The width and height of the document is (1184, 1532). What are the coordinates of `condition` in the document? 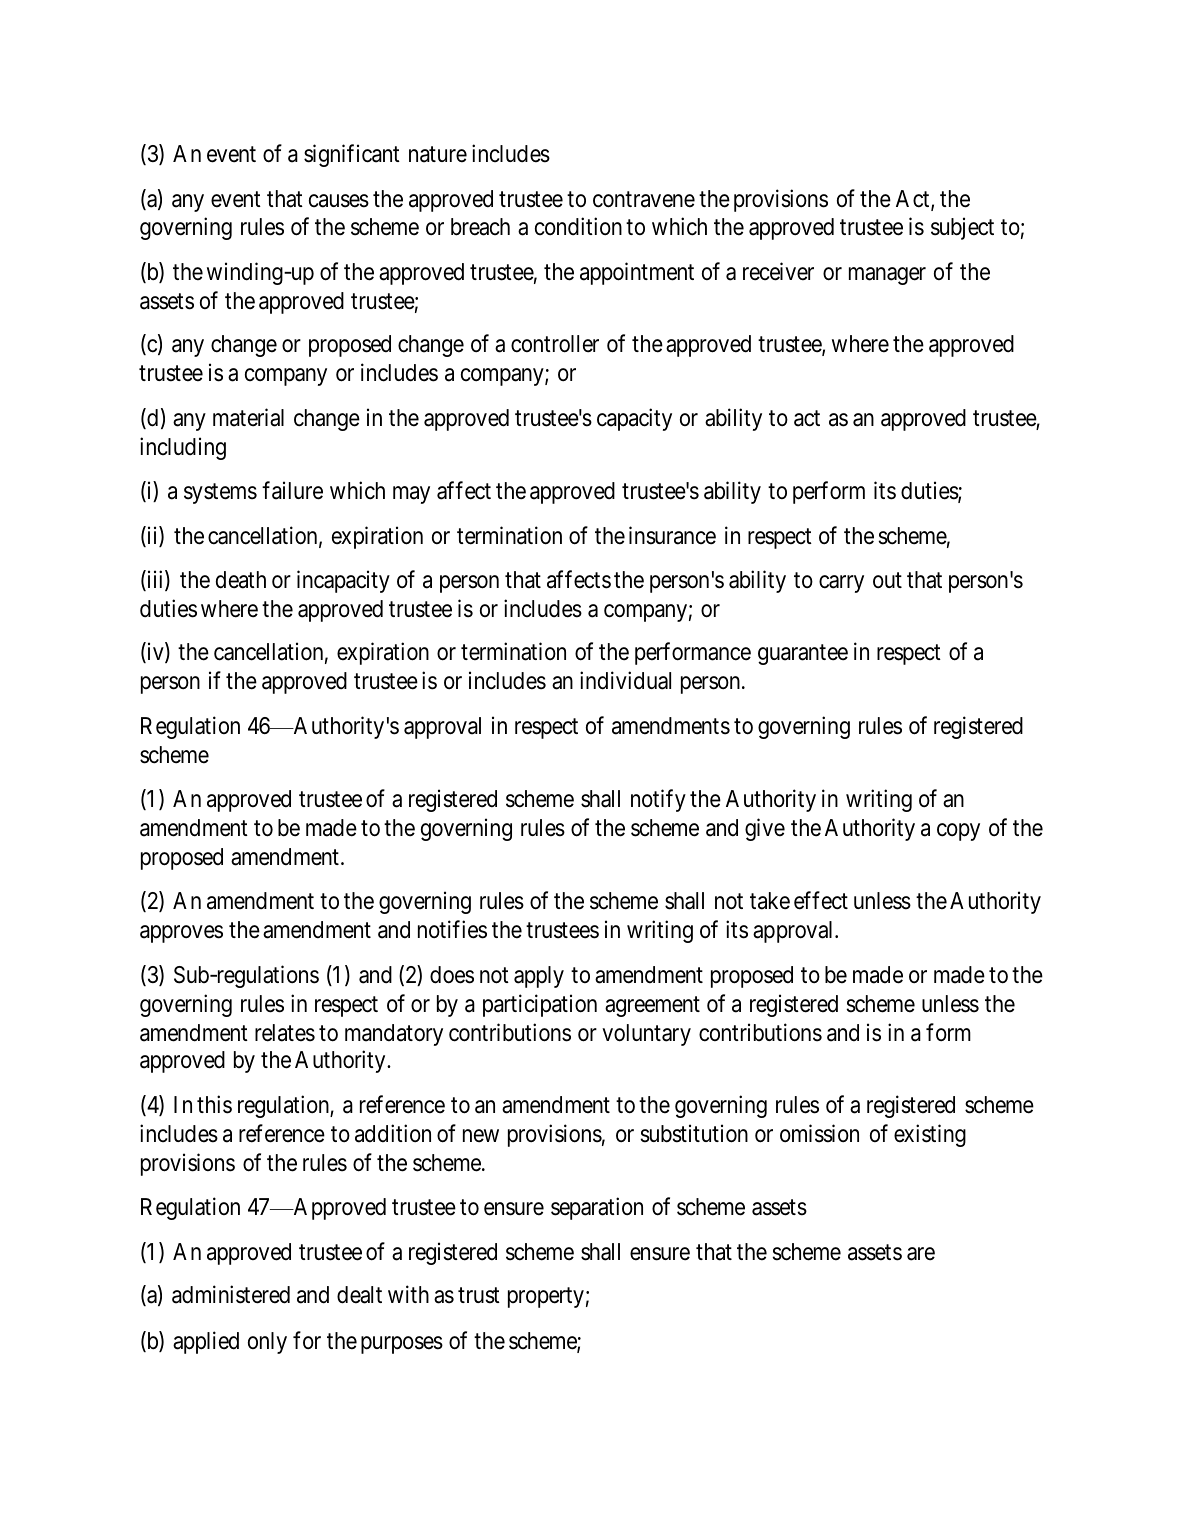 It's located at (578, 226).
